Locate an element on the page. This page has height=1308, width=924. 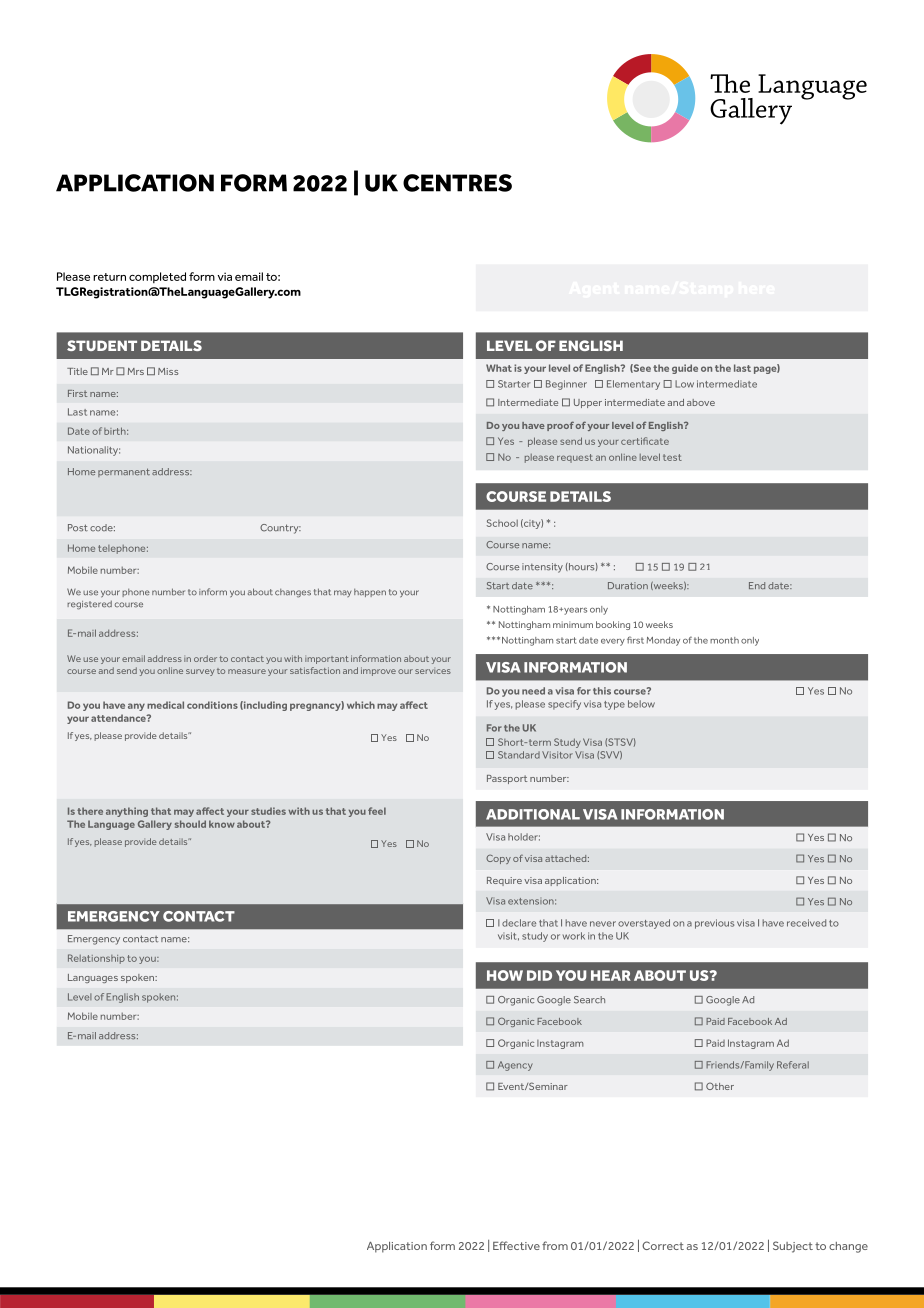
from is located at coordinates (555, 1245).
